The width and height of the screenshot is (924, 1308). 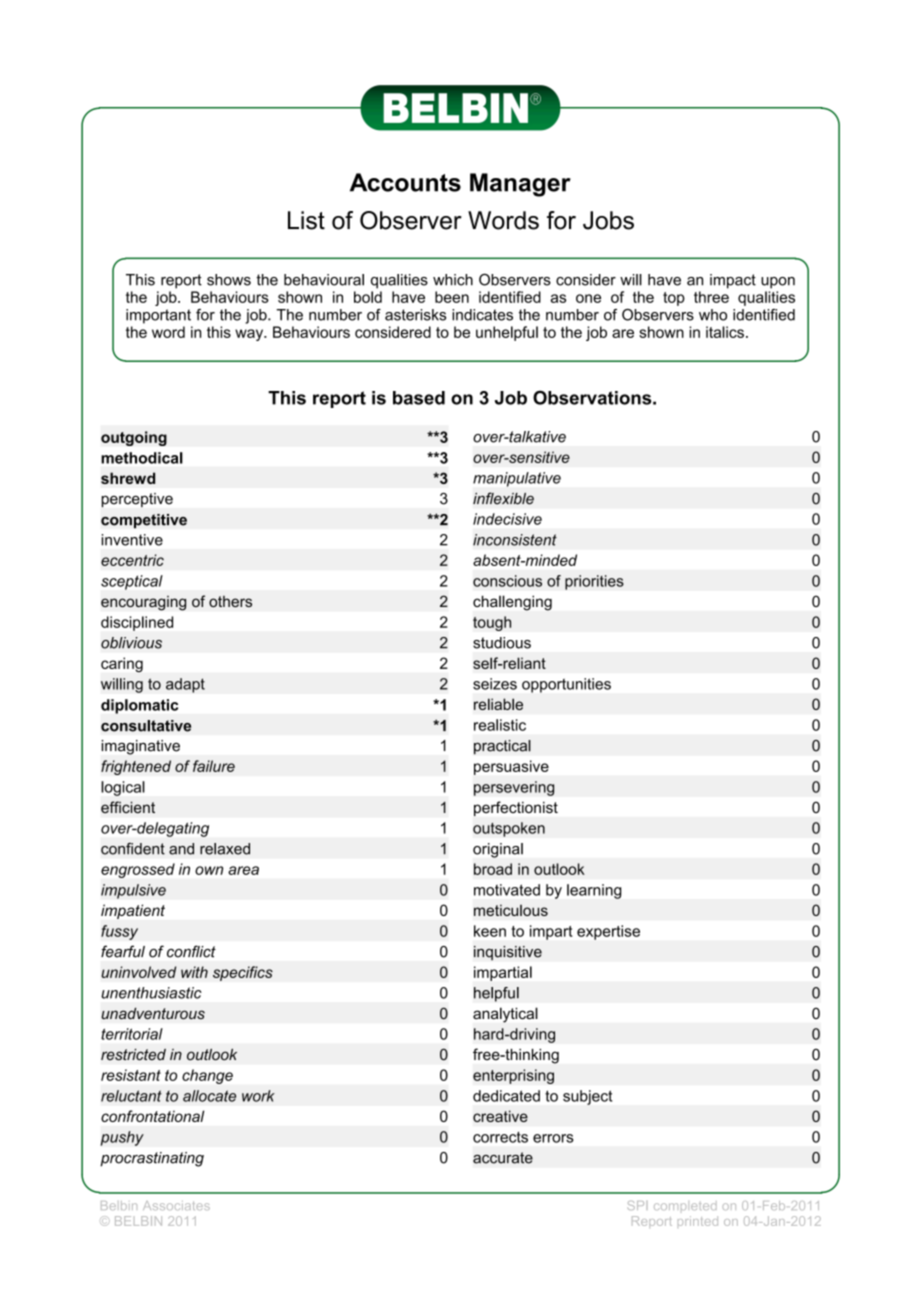 I want to click on Accounts, so click(x=405, y=182).
